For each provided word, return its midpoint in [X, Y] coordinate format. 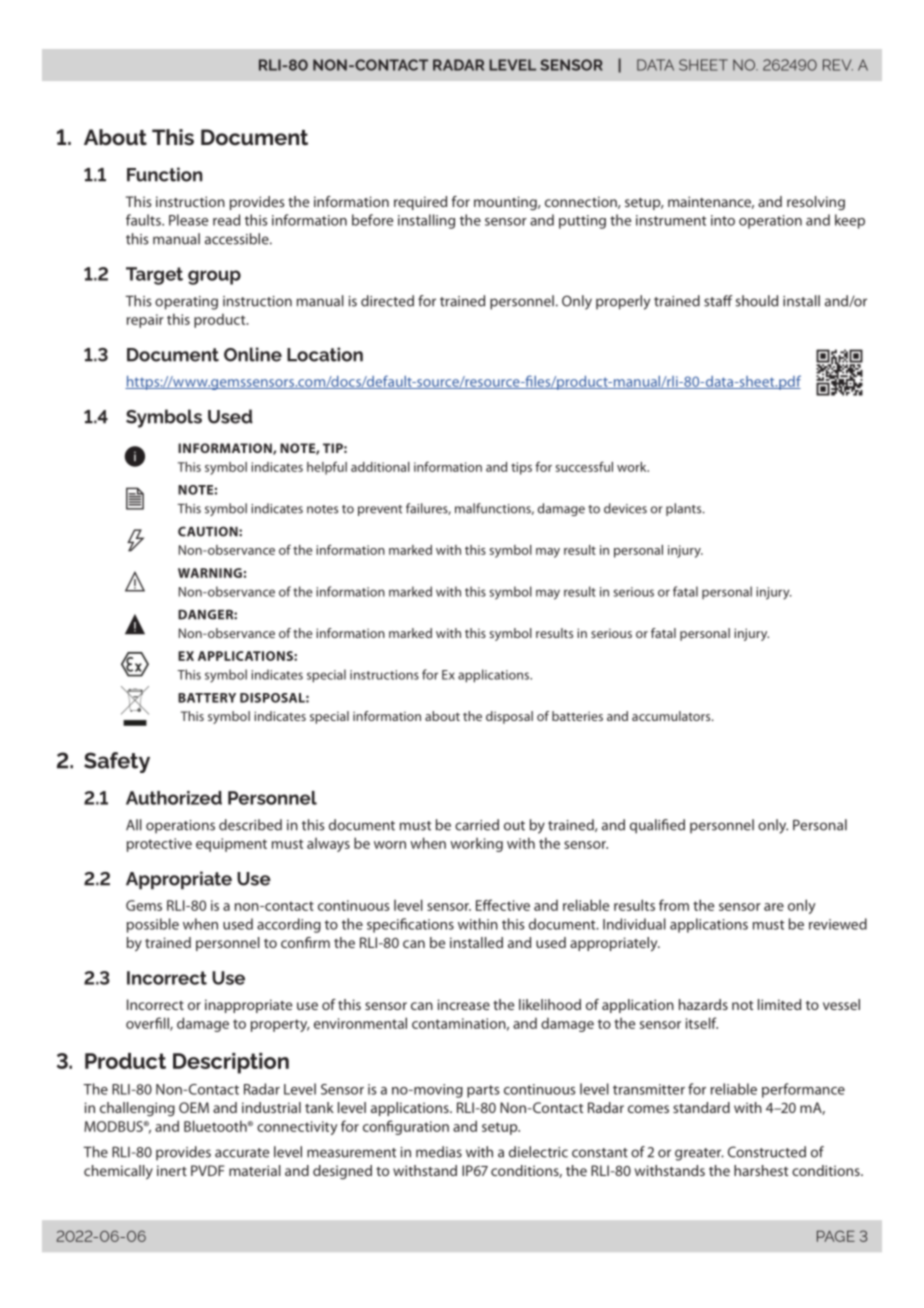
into [723, 220]
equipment [231, 845]
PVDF [207, 1170]
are [774, 907]
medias [439, 1152]
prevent [380, 510]
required [420, 203]
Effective [503, 905]
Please [188, 220]
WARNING [210, 573]
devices [625, 508]
